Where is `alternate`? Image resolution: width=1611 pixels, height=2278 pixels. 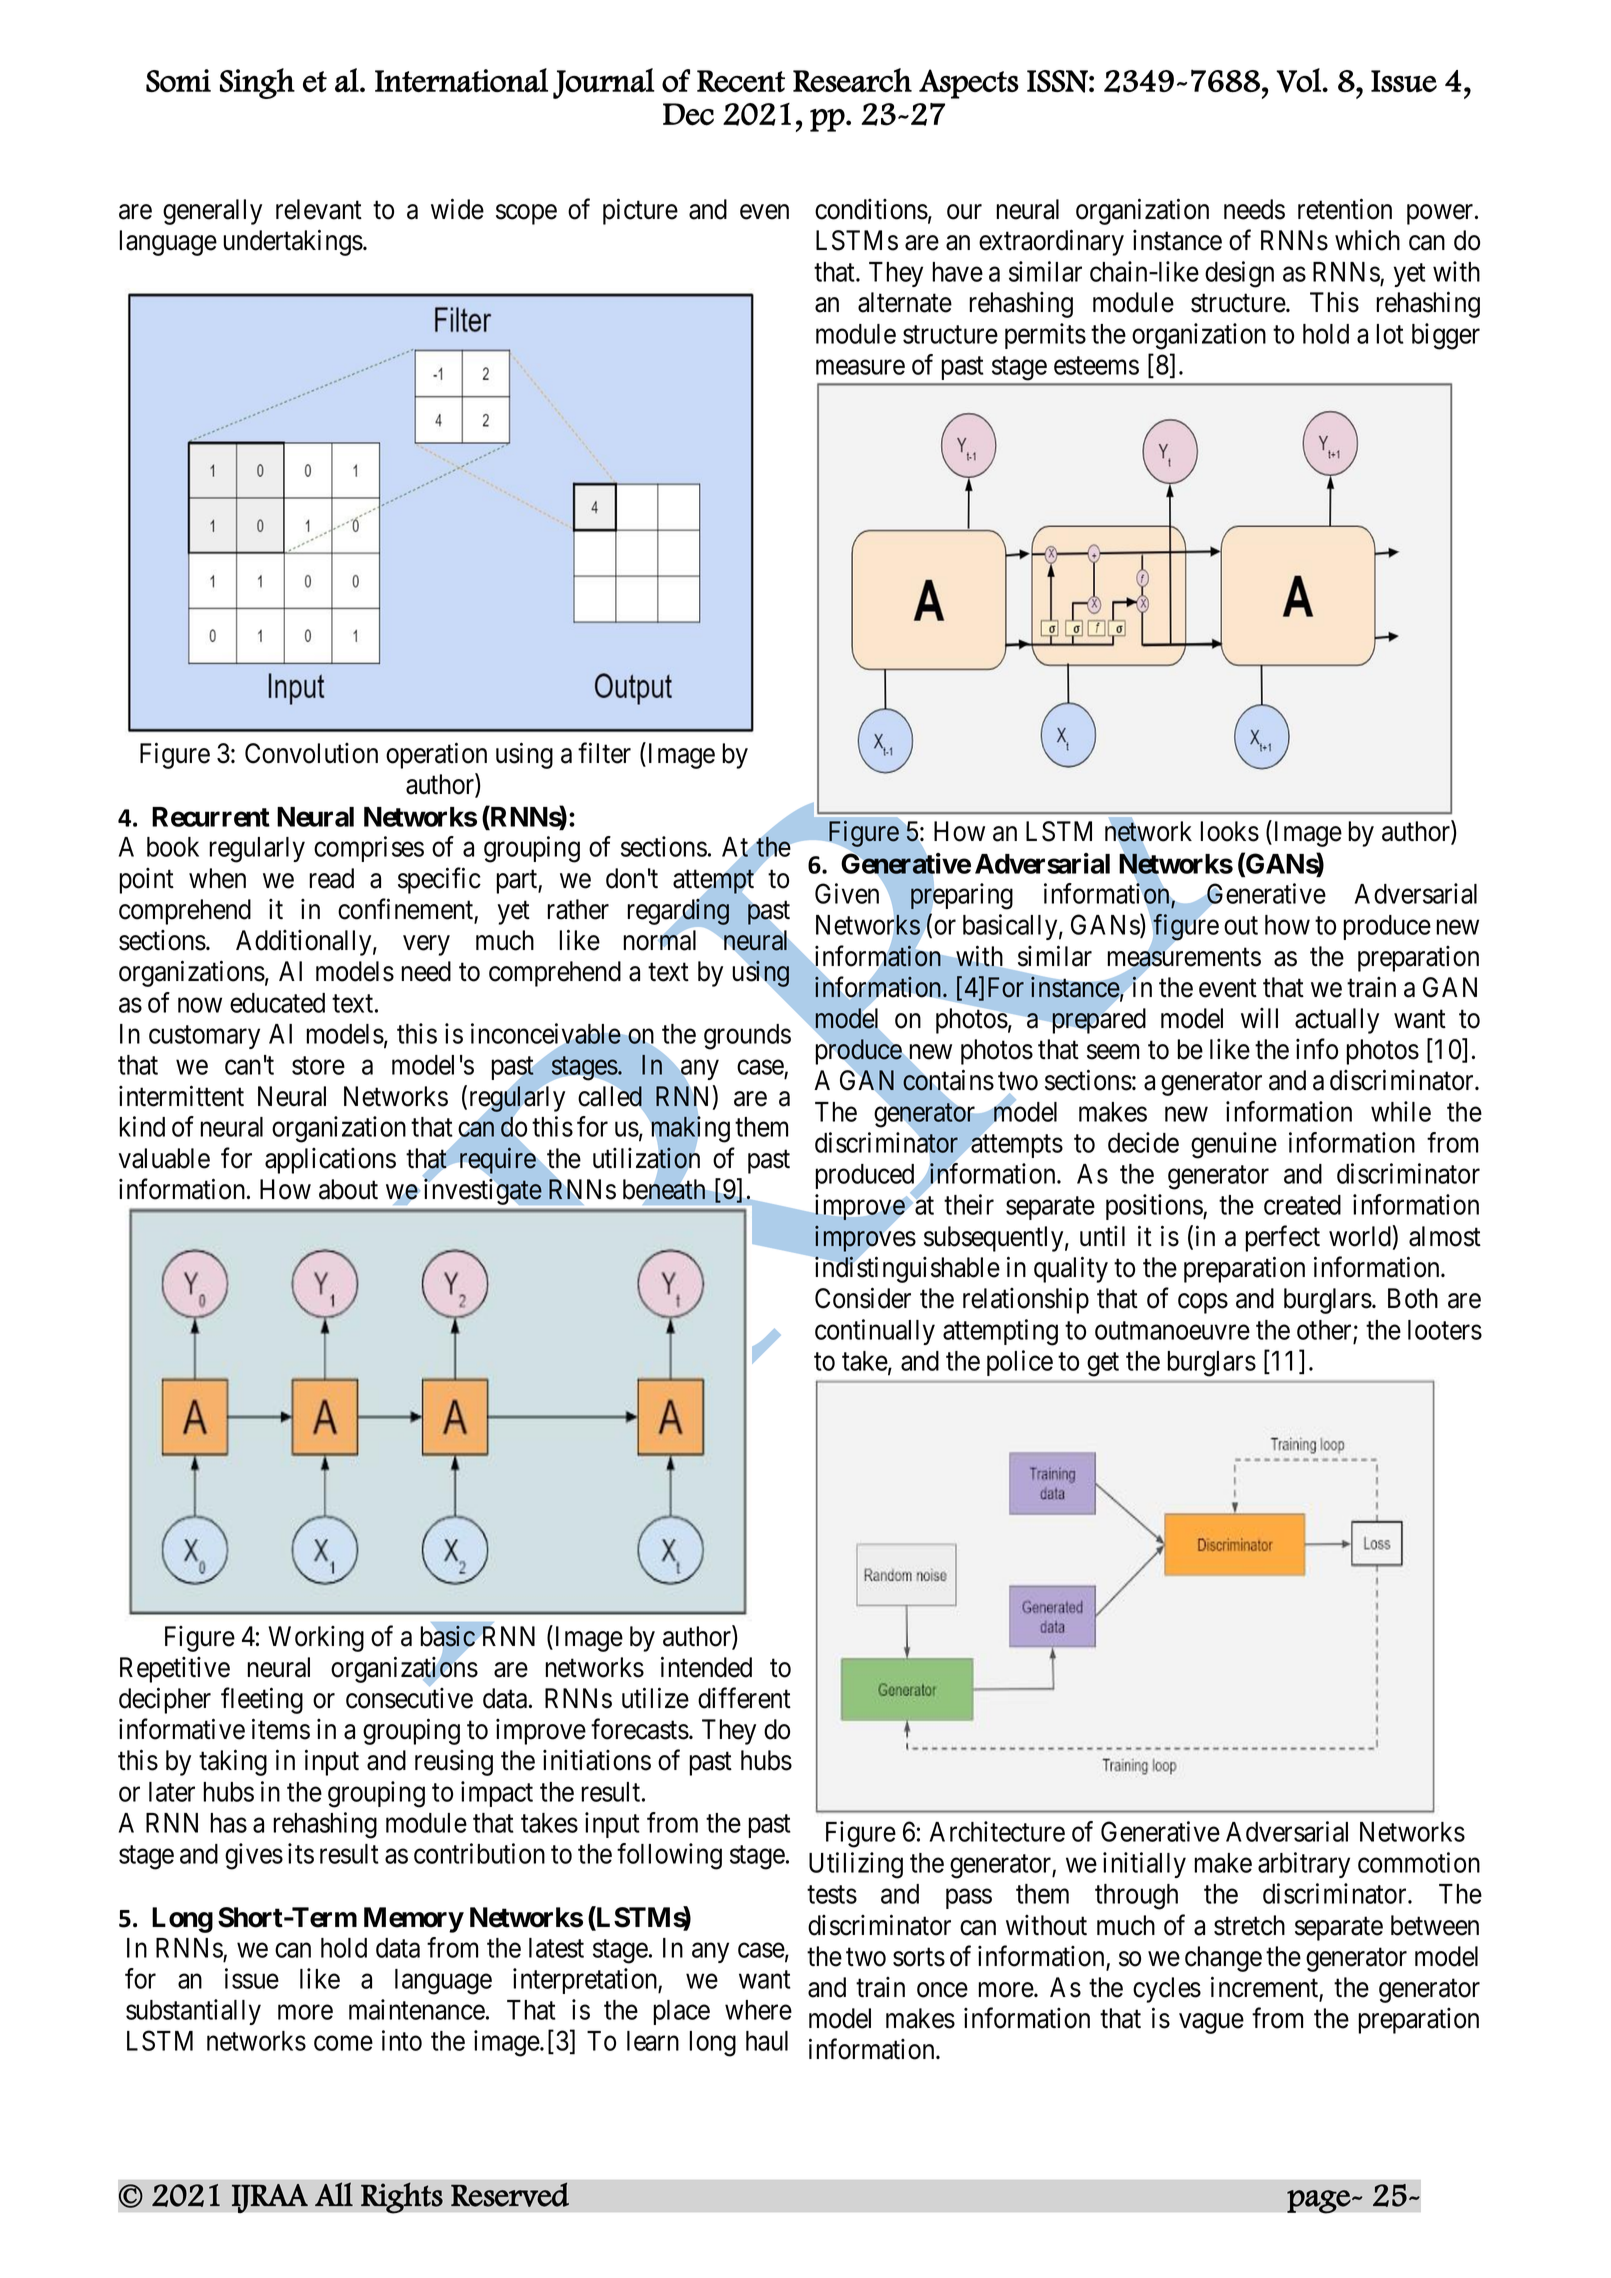 alternate is located at coordinates (905, 302).
